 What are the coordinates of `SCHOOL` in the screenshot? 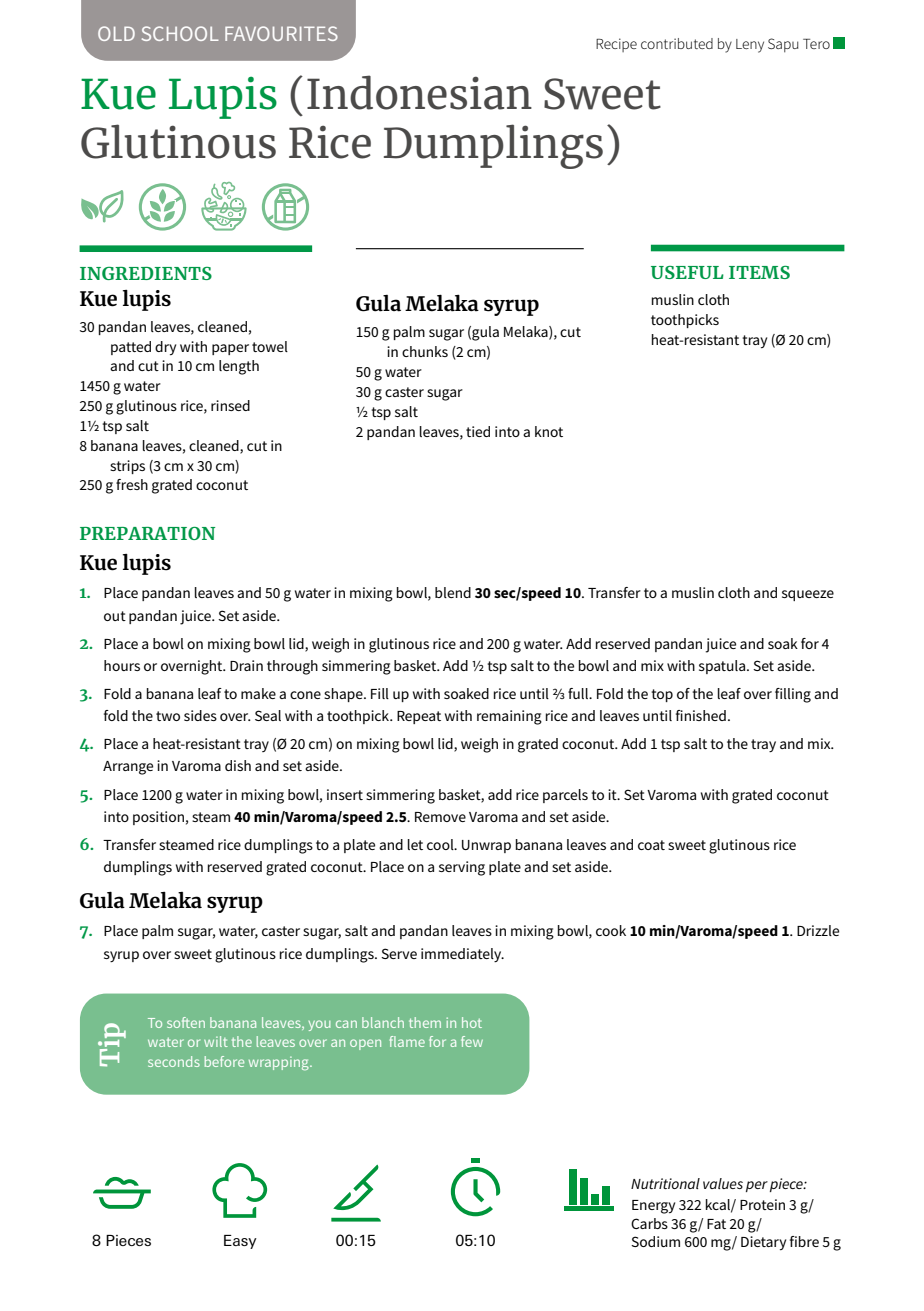 It's located at (180, 33).
